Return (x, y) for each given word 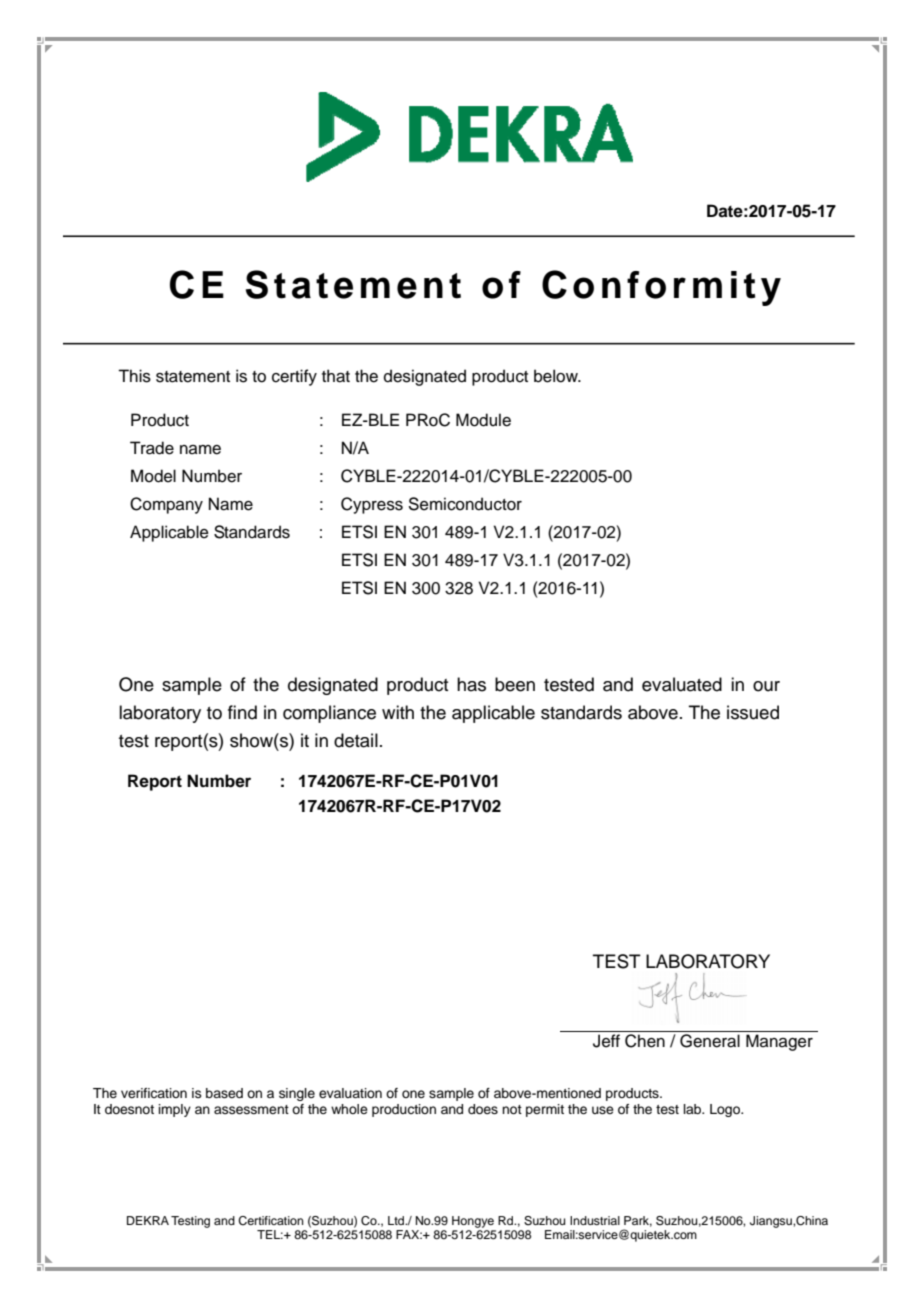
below (557, 376)
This (134, 376)
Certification (271, 1221)
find (242, 712)
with (398, 712)
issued (753, 712)
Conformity (661, 288)
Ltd (397, 1220)
